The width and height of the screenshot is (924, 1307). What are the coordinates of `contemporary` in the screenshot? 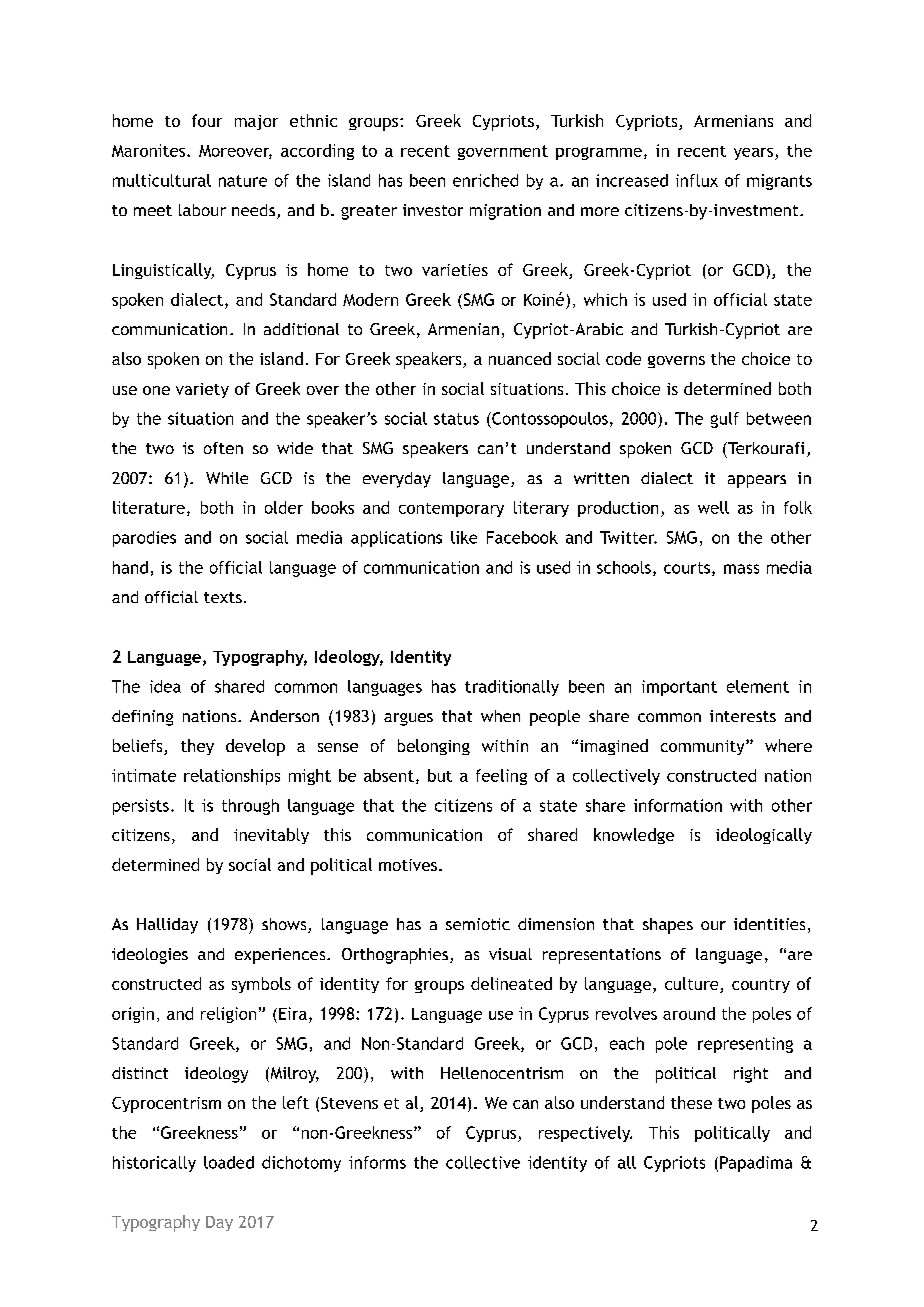 It's located at (451, 510).
